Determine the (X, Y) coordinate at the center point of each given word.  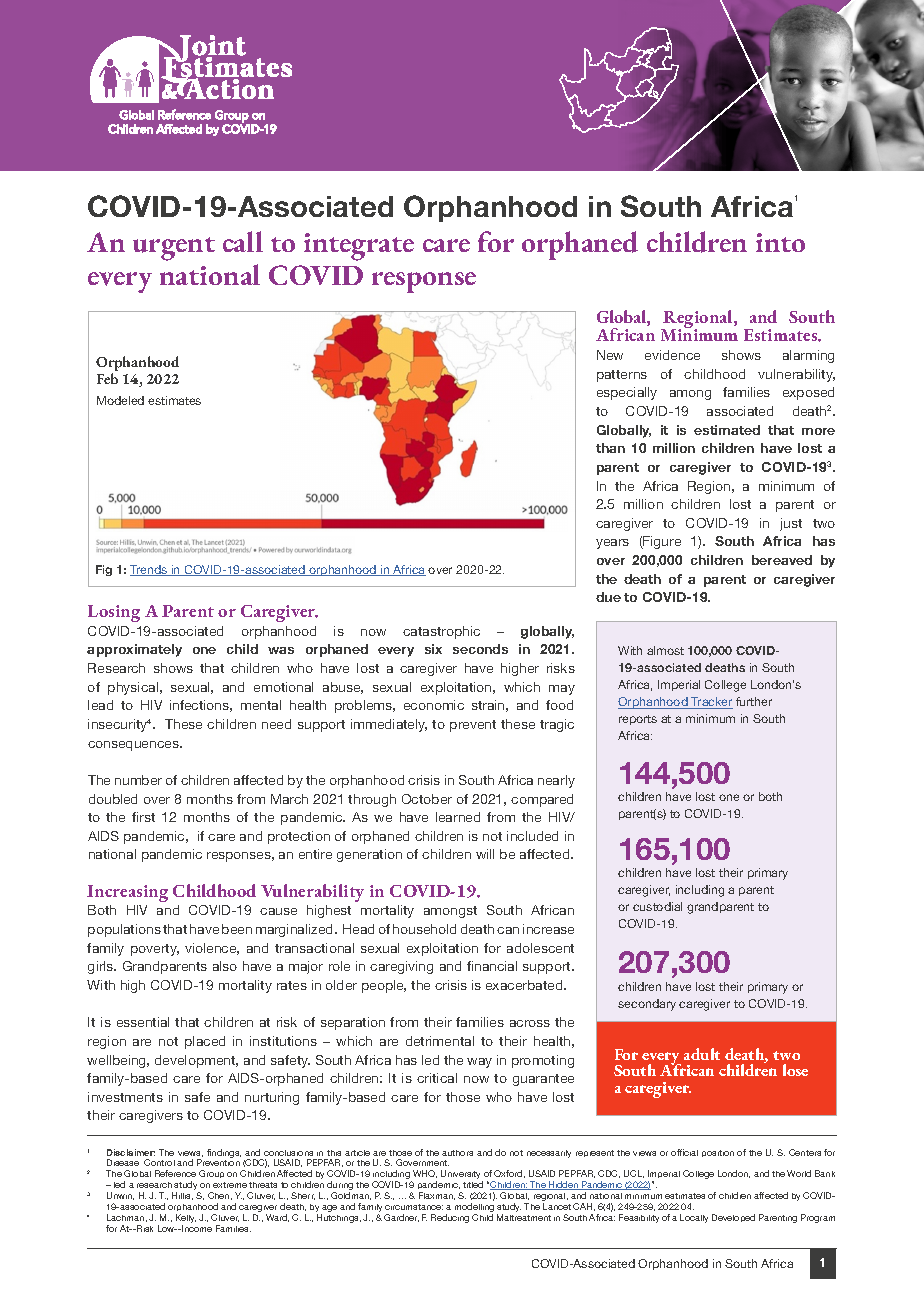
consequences (134, 746)
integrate (359, 247)
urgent (174, 249)
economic (434, 705)
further (754, 701)
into (780, 242)
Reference (175, 1173)
